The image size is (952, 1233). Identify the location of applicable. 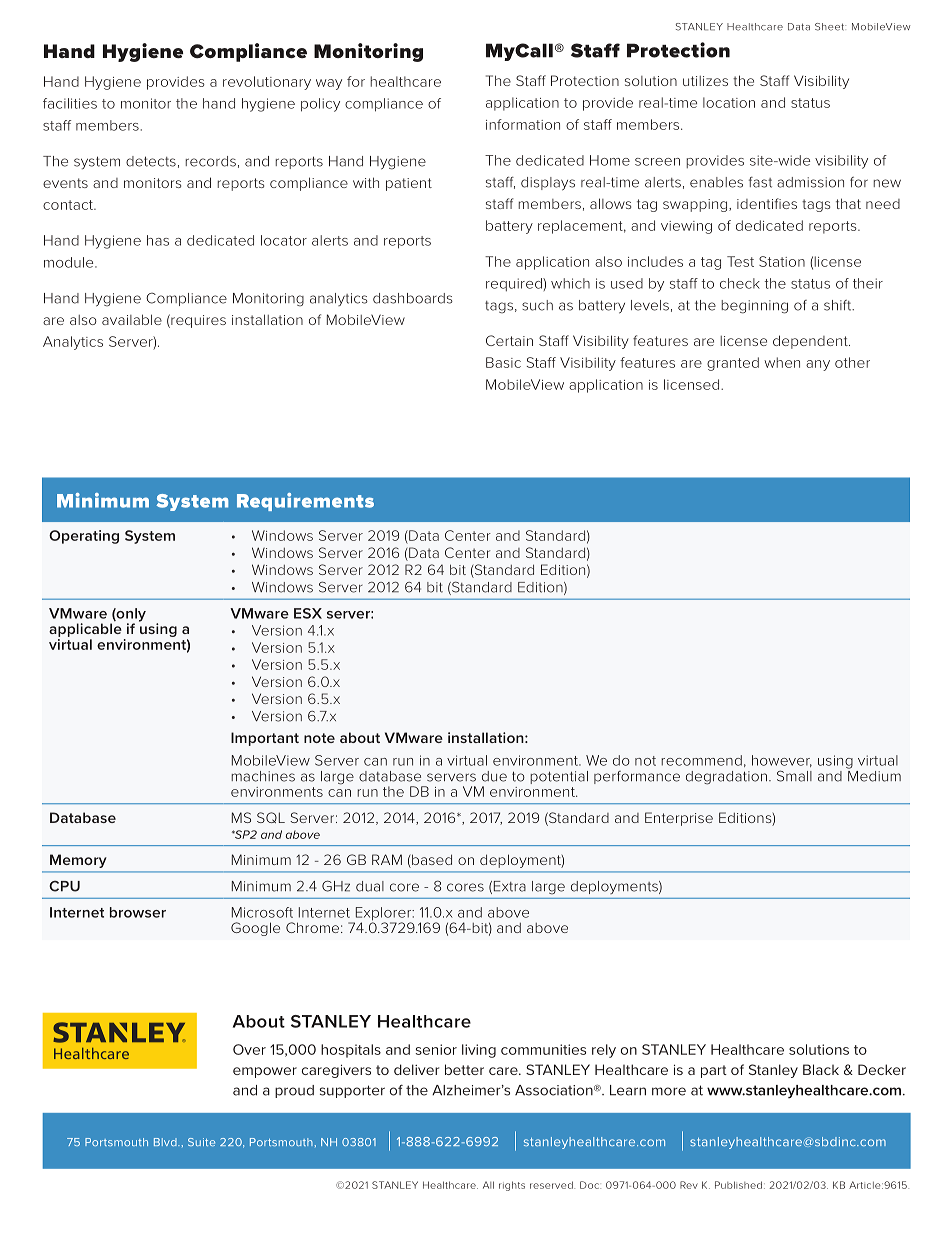
(85, 630).
